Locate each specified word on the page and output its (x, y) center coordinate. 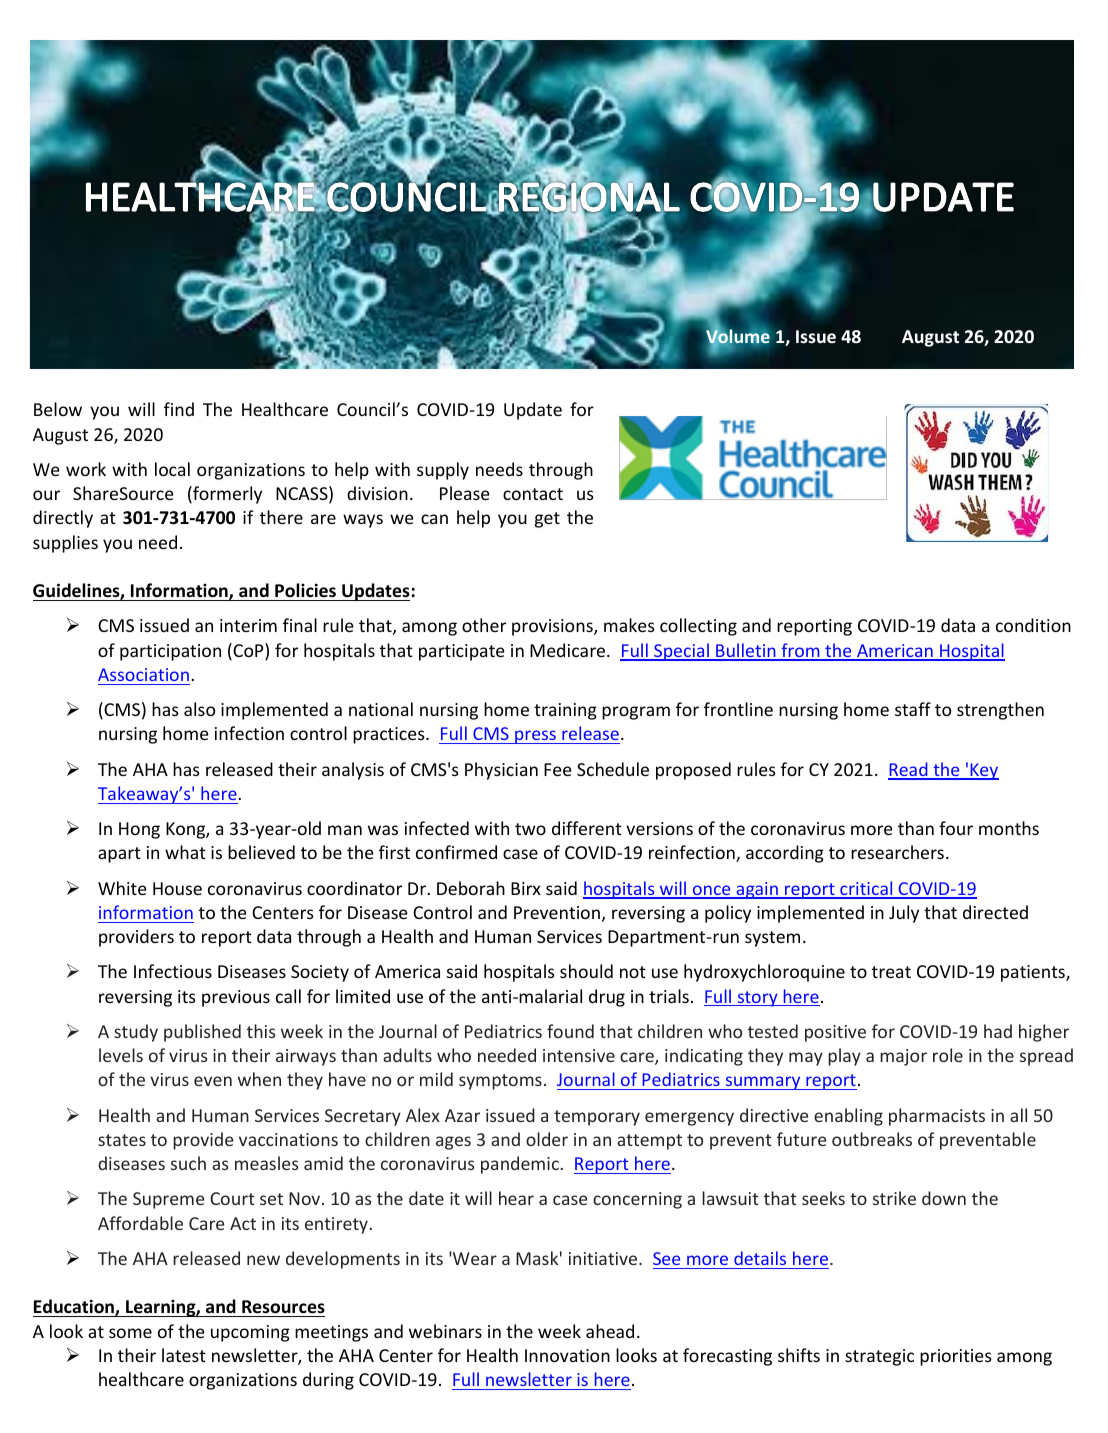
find (179, 409)
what (185, 852)
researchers (897, 852)
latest (184, 1355)
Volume (738, 337)
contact (533, 494)
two (530, 829)
